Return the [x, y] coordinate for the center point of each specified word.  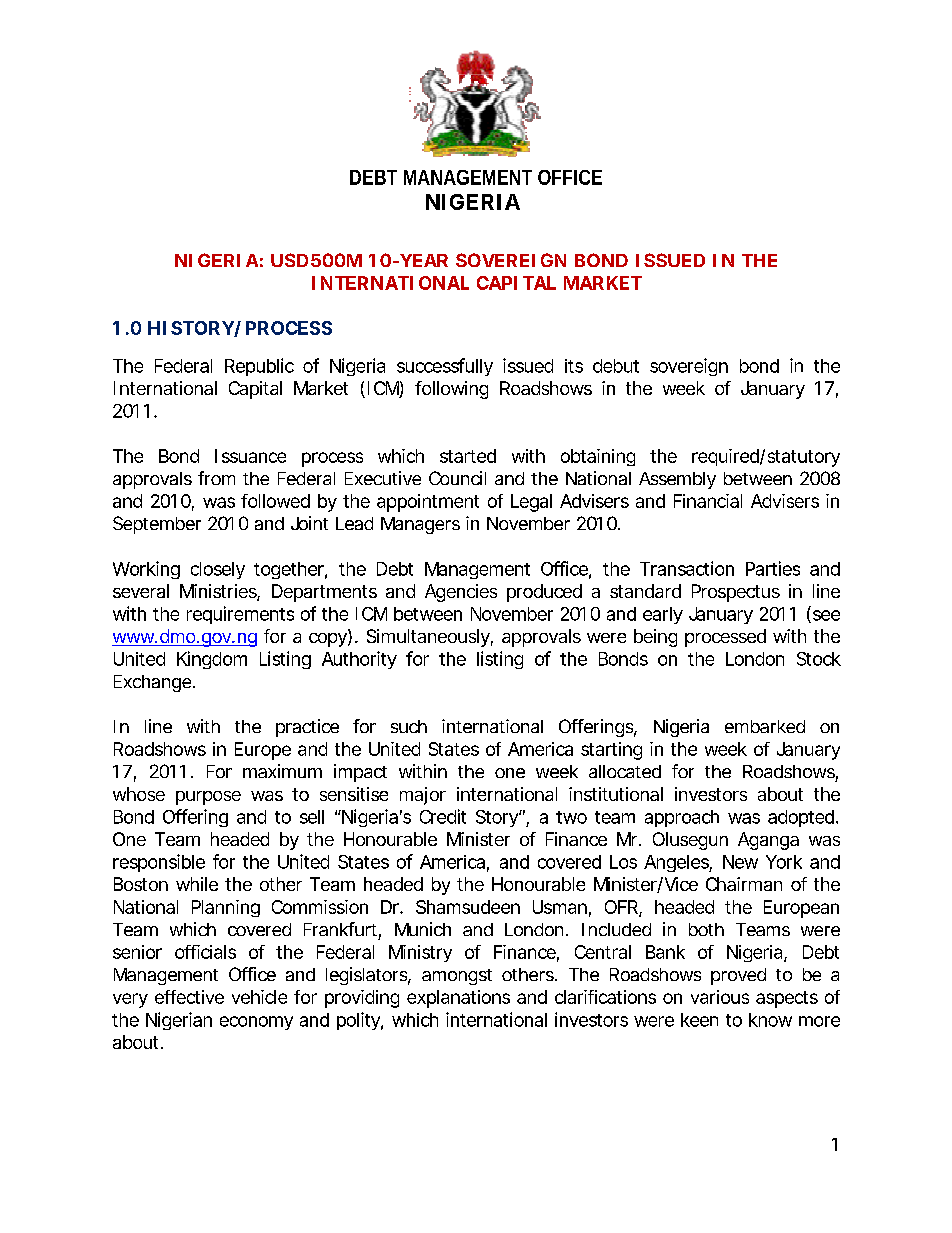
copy [329, 638]
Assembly [677, 480]
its [574, 366]
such [409, 726]
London [755, 659]
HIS [165, 328]
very [130, 1000]
